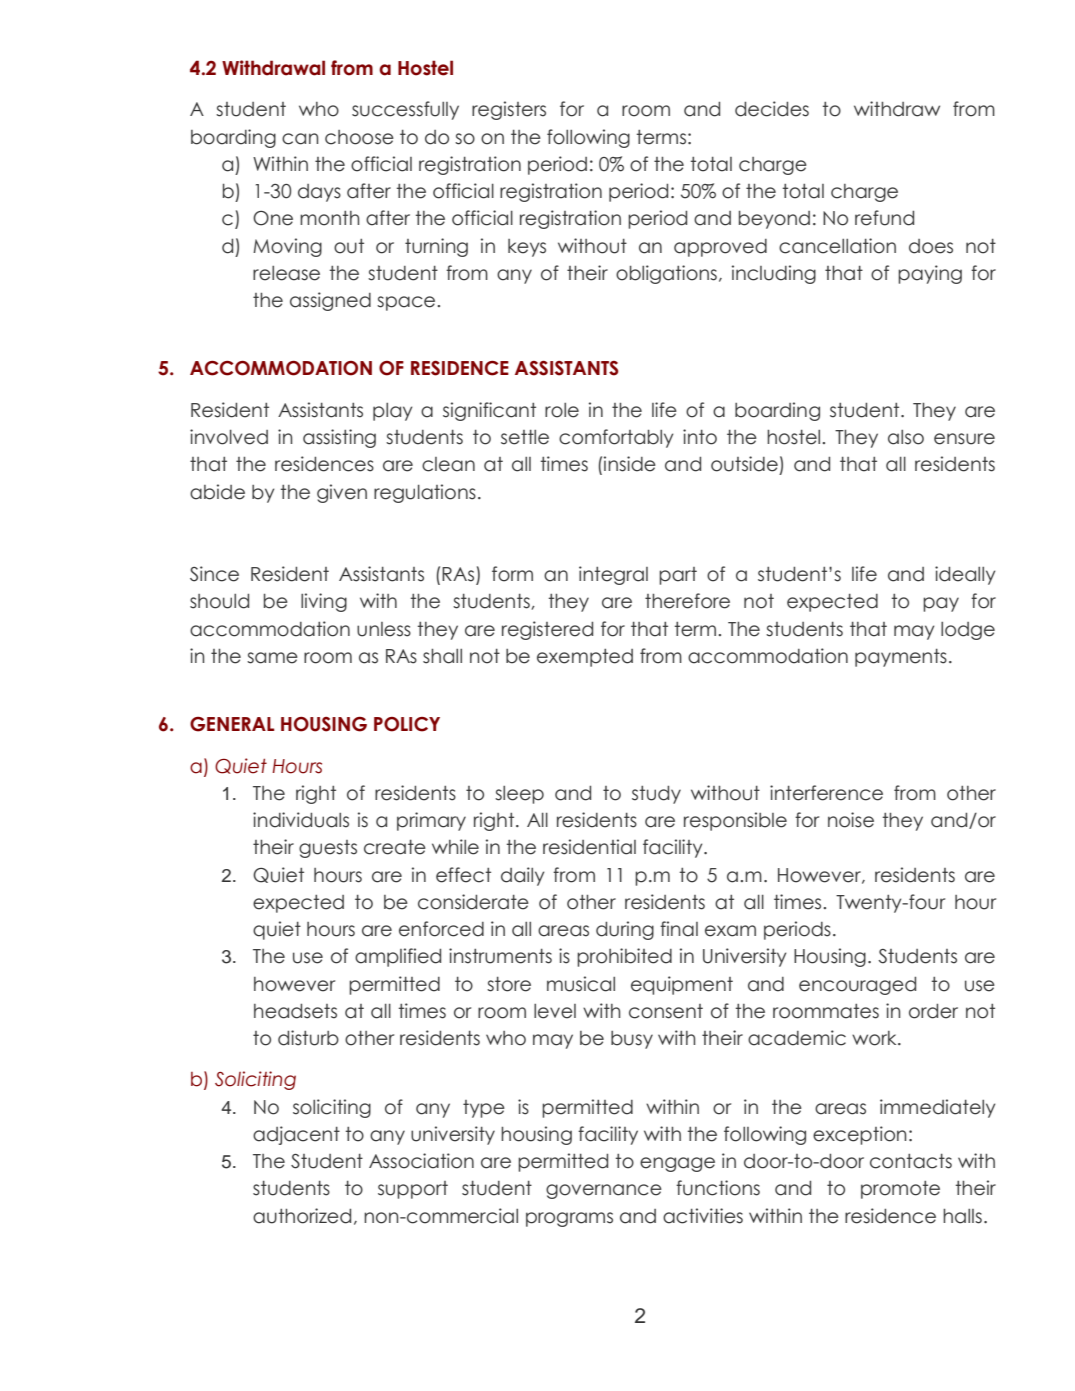  Describe the element at coordinates (884, 218) in the screenshot. I see `refund` at that location.
